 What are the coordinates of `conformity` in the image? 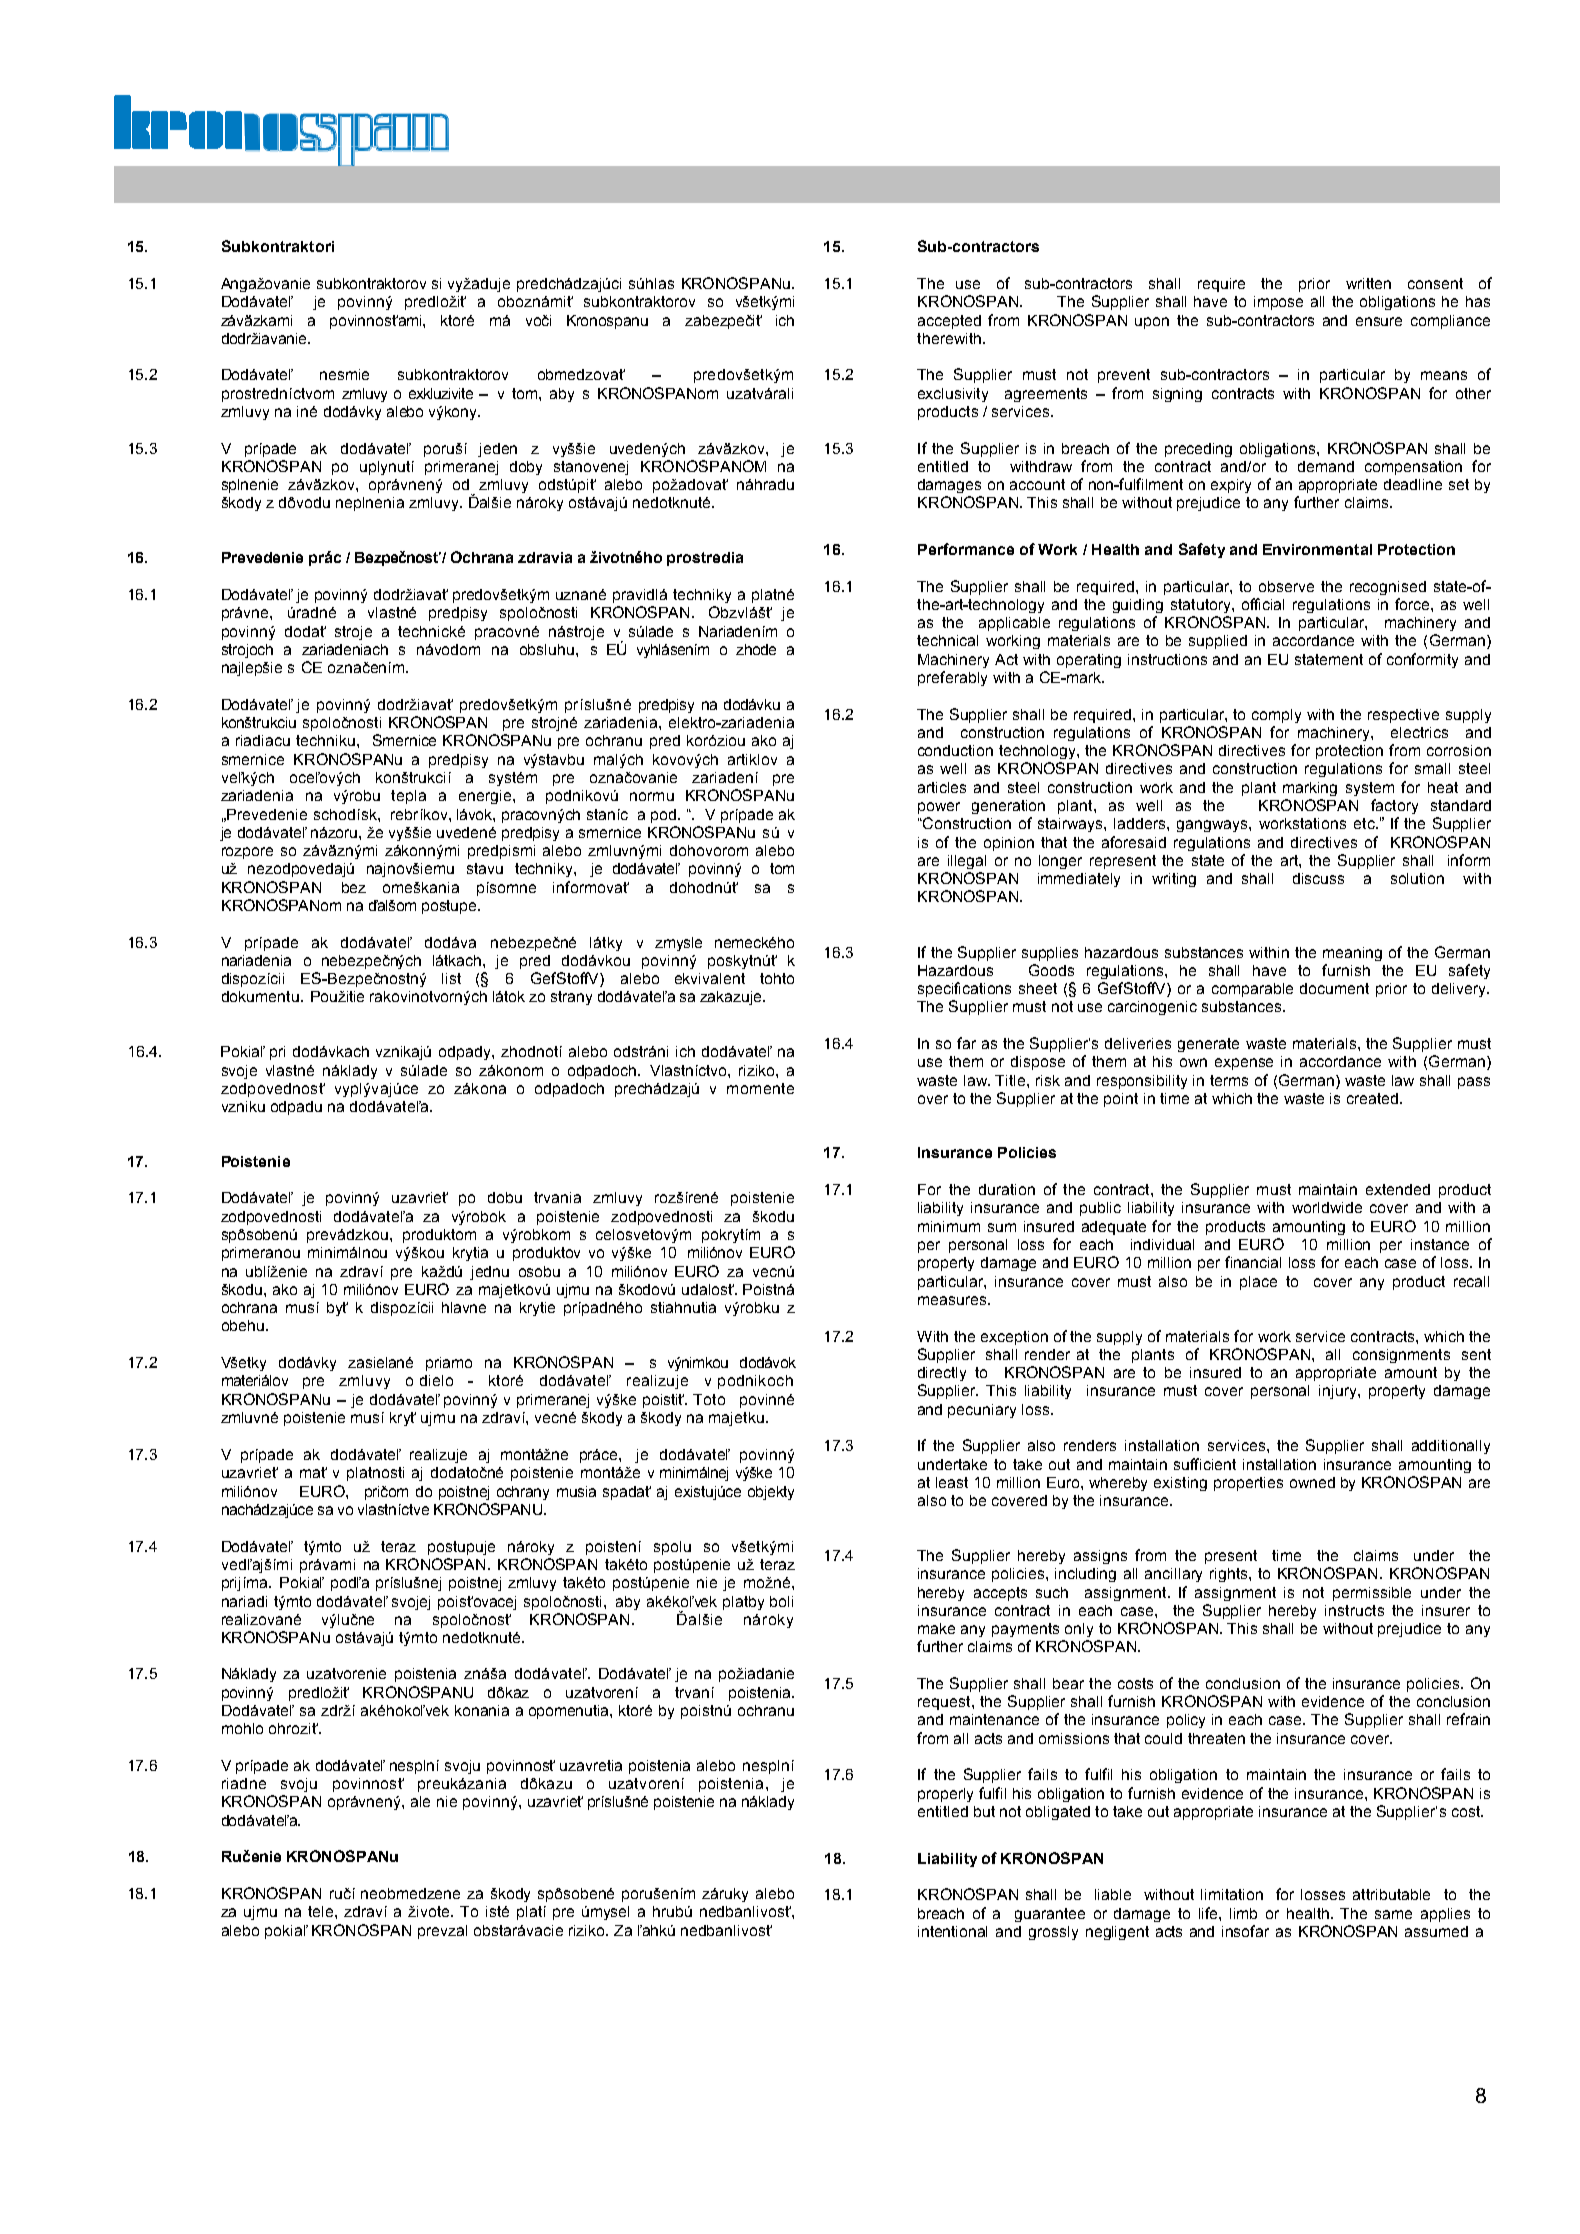 It's located at (1422, 660).
